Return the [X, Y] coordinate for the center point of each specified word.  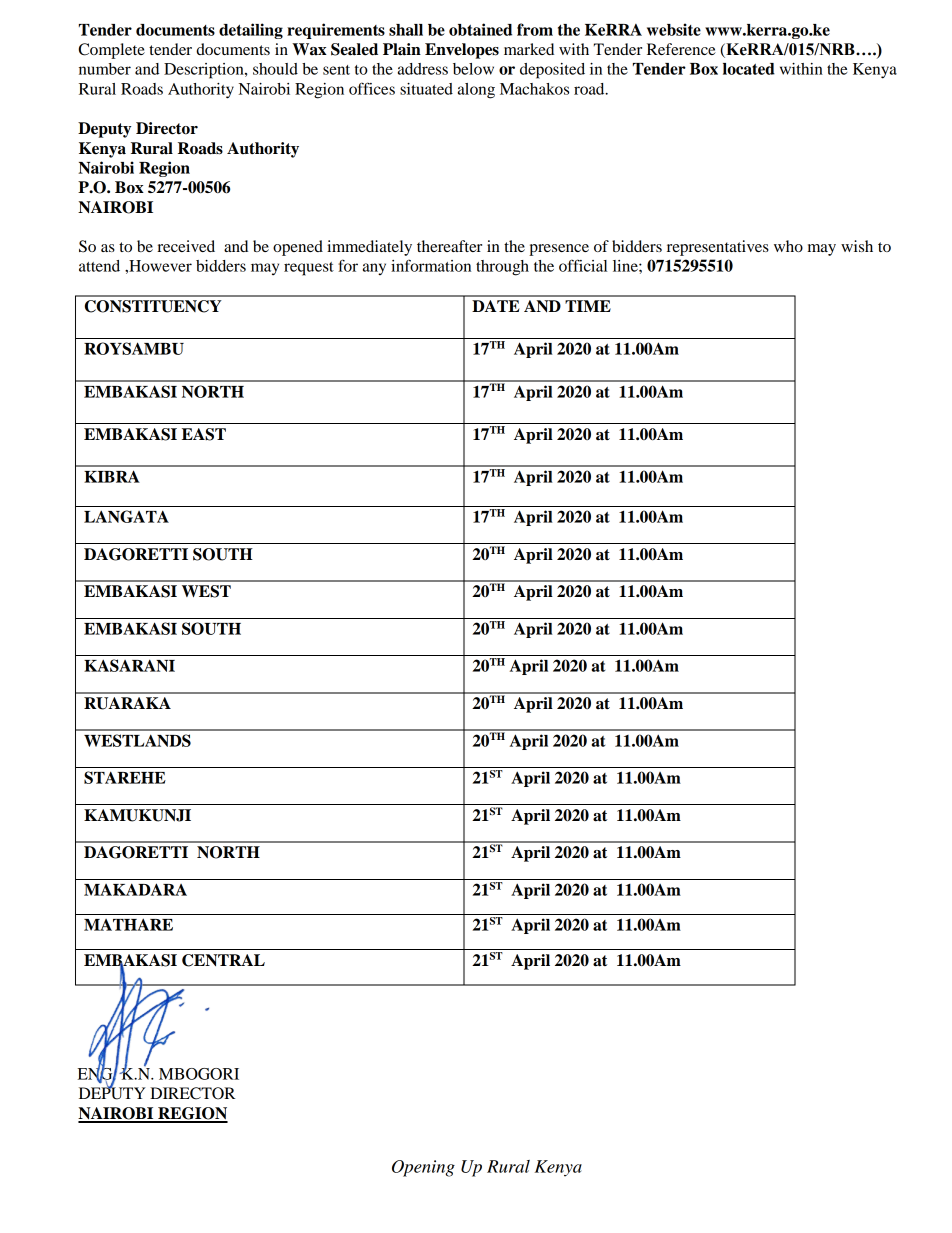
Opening [423, 1168]
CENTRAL [223, 960]
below [473, 69]
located [749, 69]
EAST [204, 434]
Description [205, 71]
